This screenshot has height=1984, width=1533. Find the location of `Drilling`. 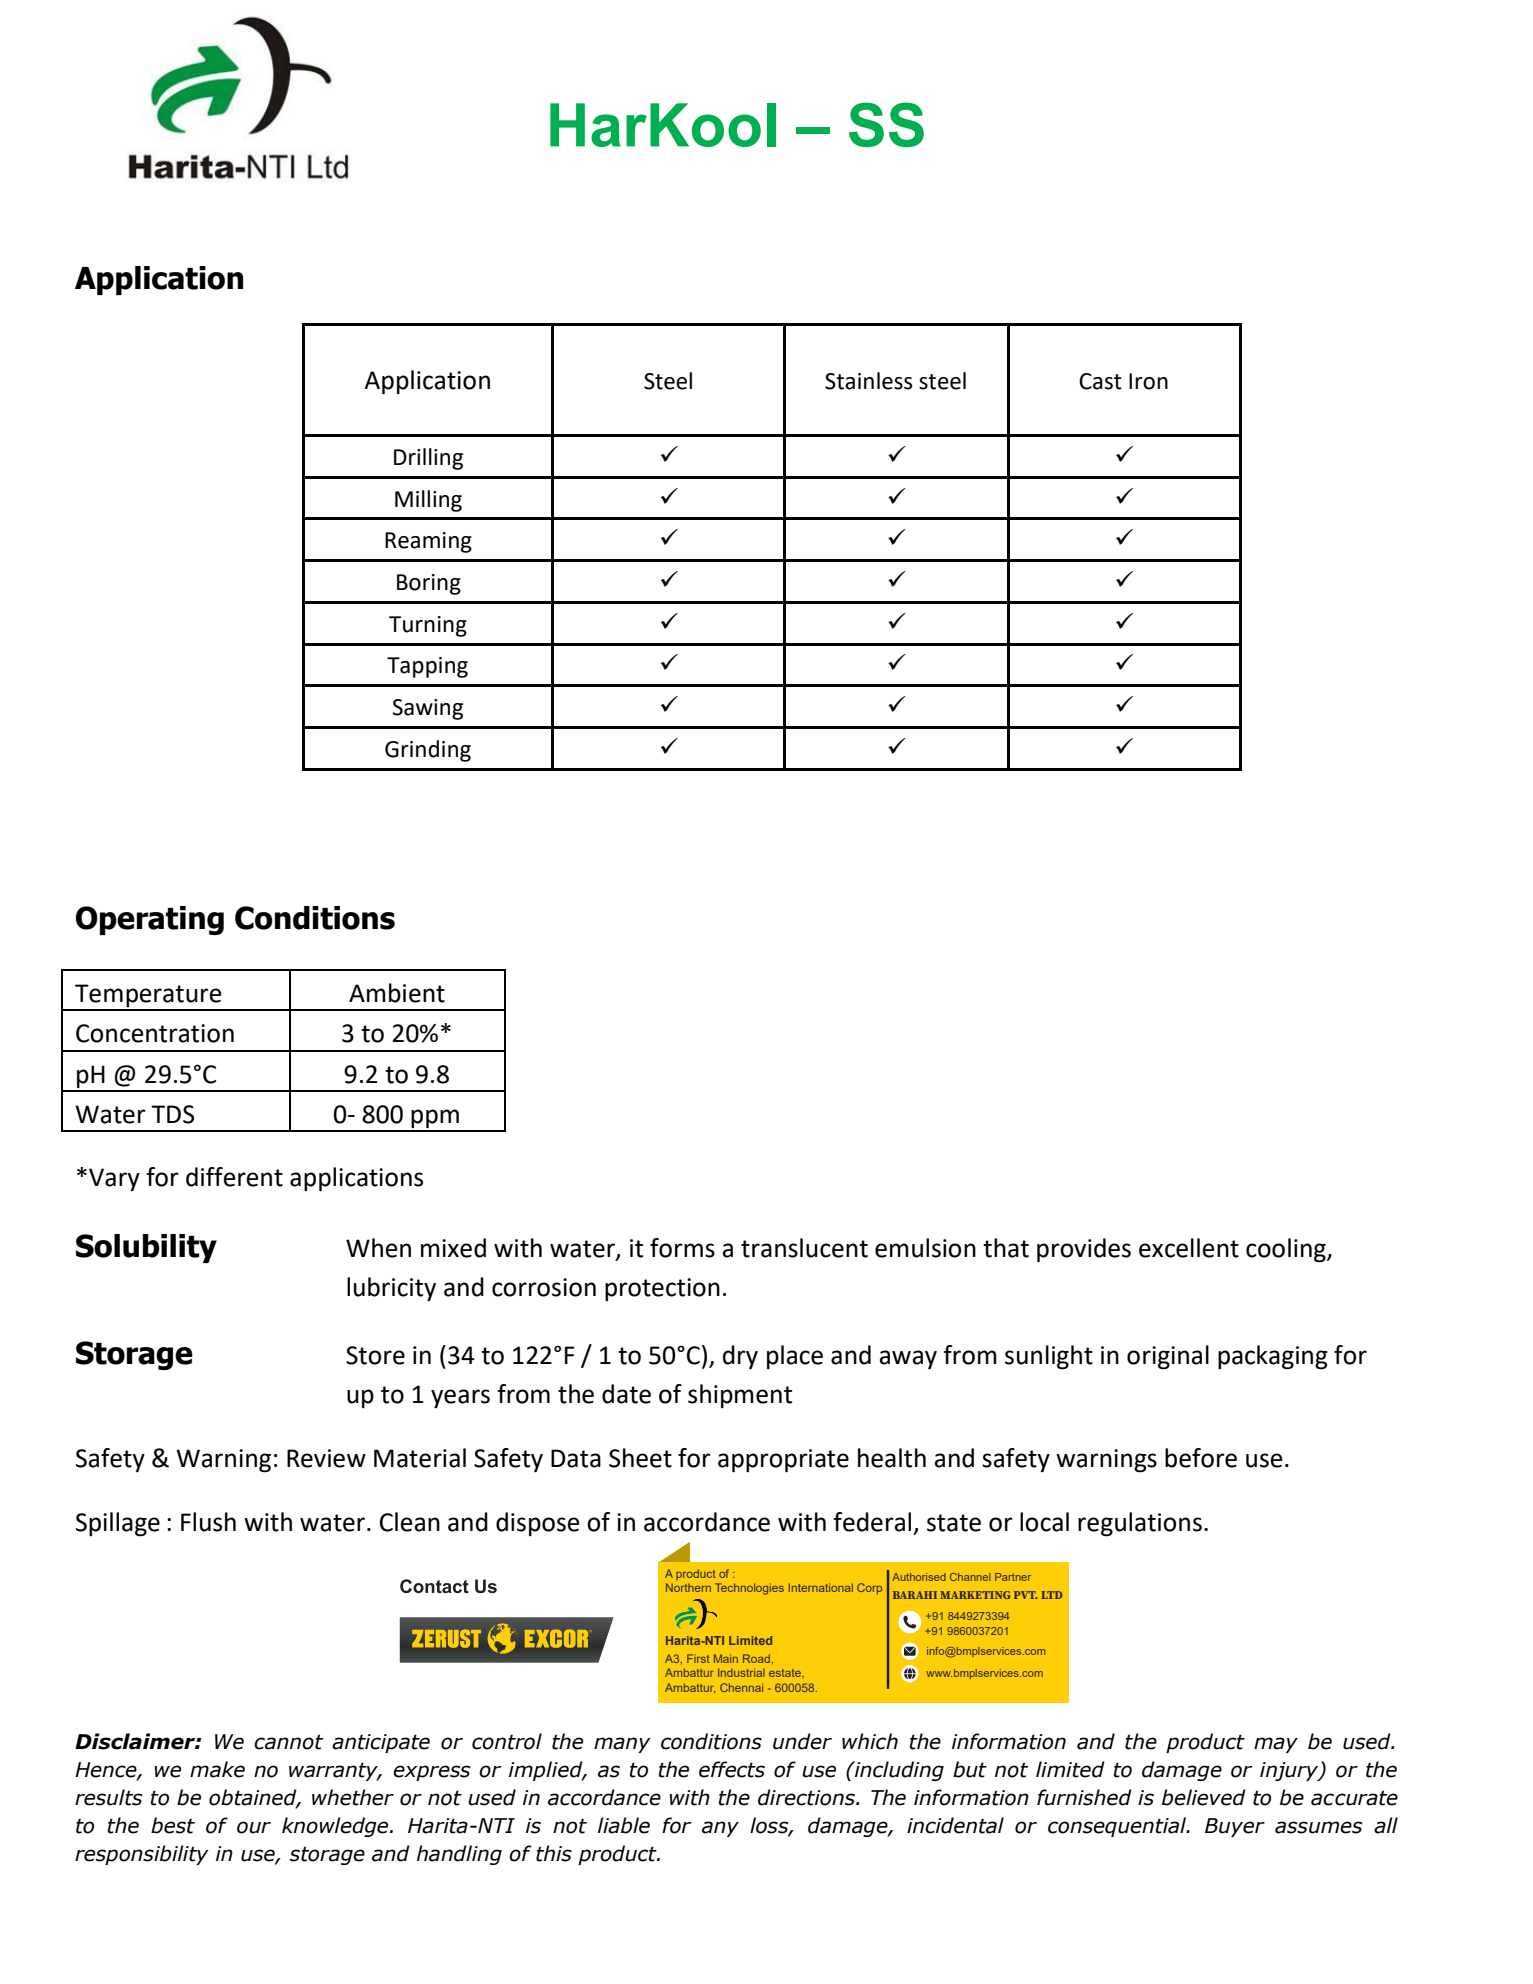

Drilling is located at coordinates (428, 459).
